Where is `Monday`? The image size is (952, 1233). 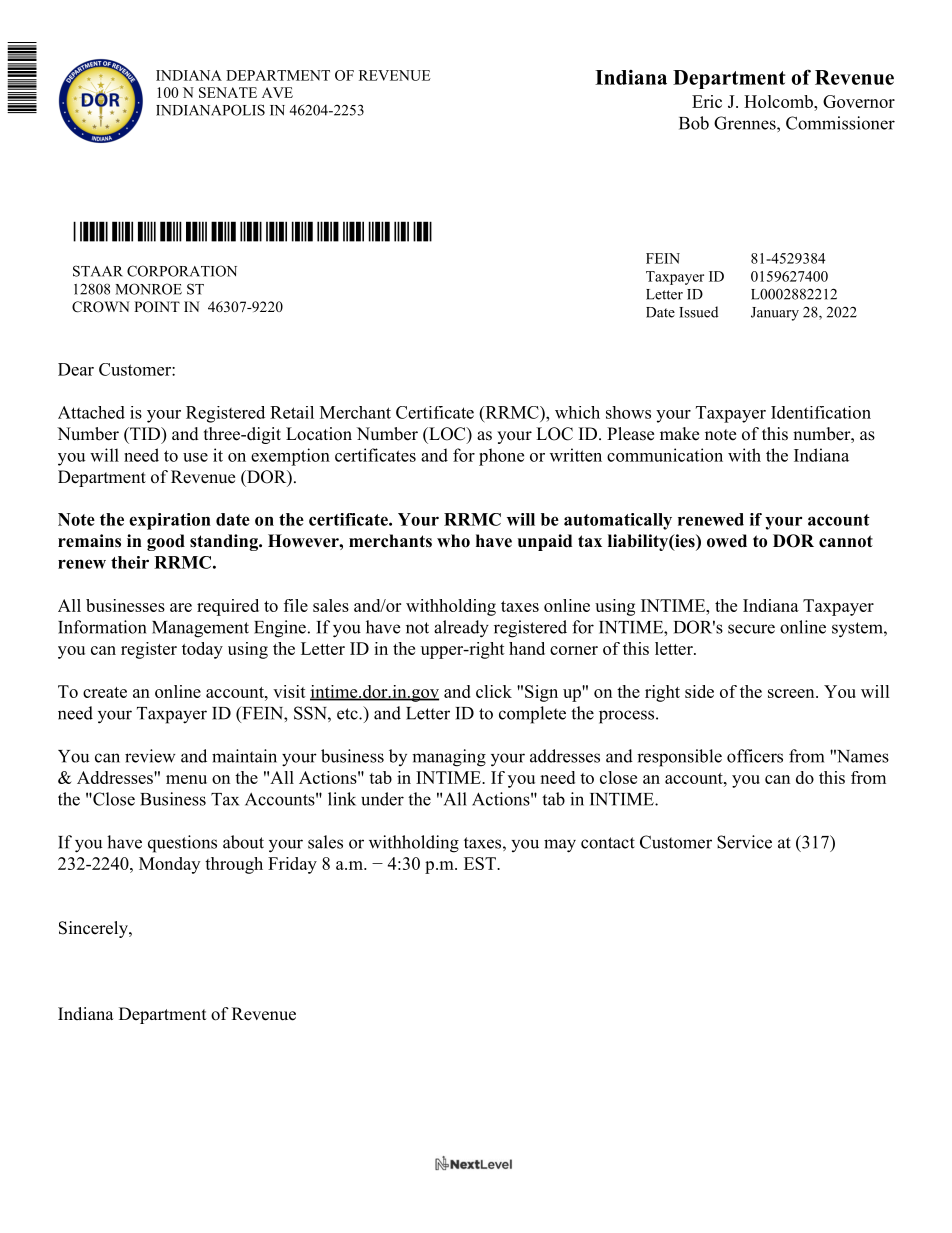
Monday is located at coordinates (169, 865).
